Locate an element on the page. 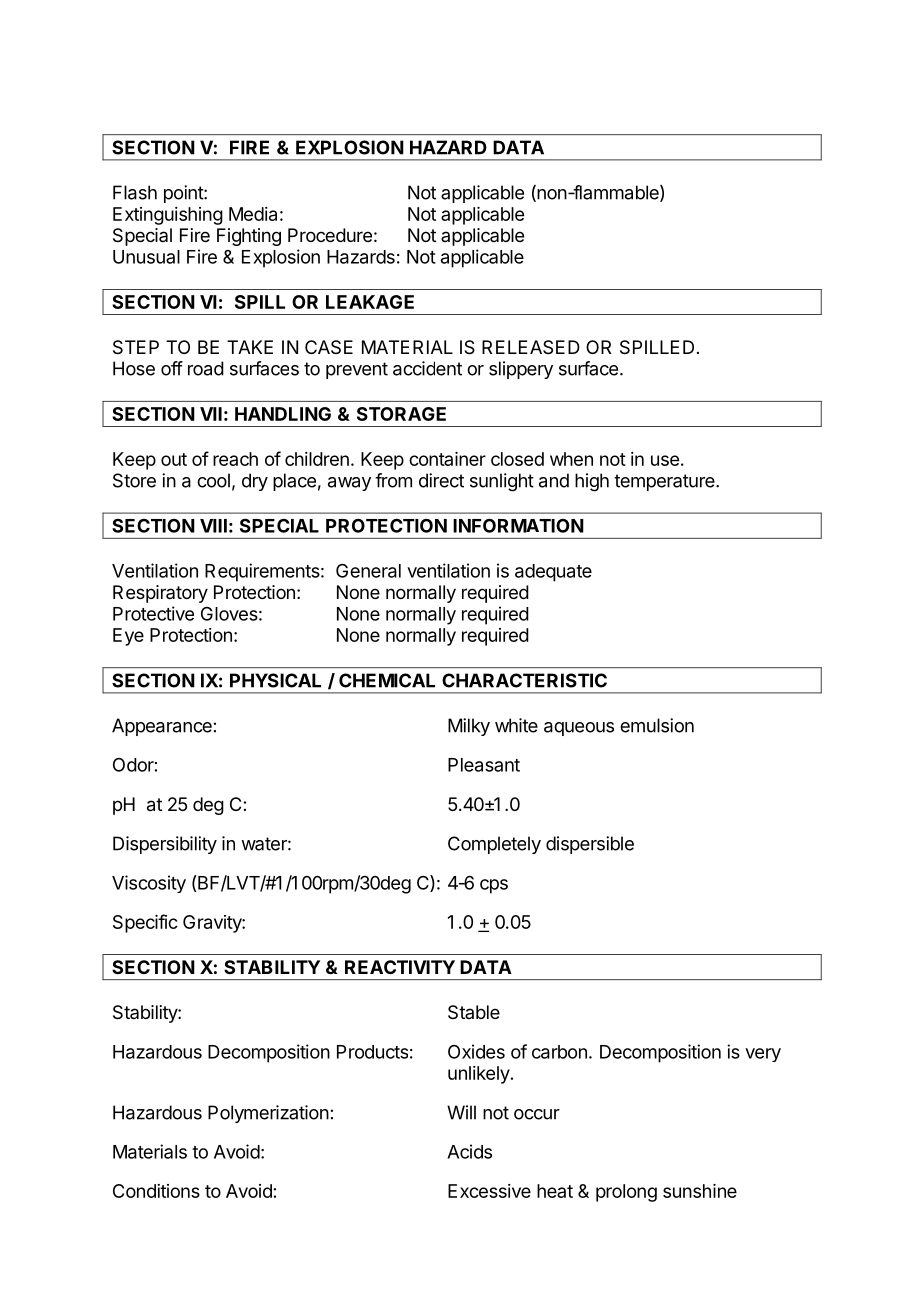 This document has height=1307, width=924. RELEASED is located at coordinates (531, 347).
